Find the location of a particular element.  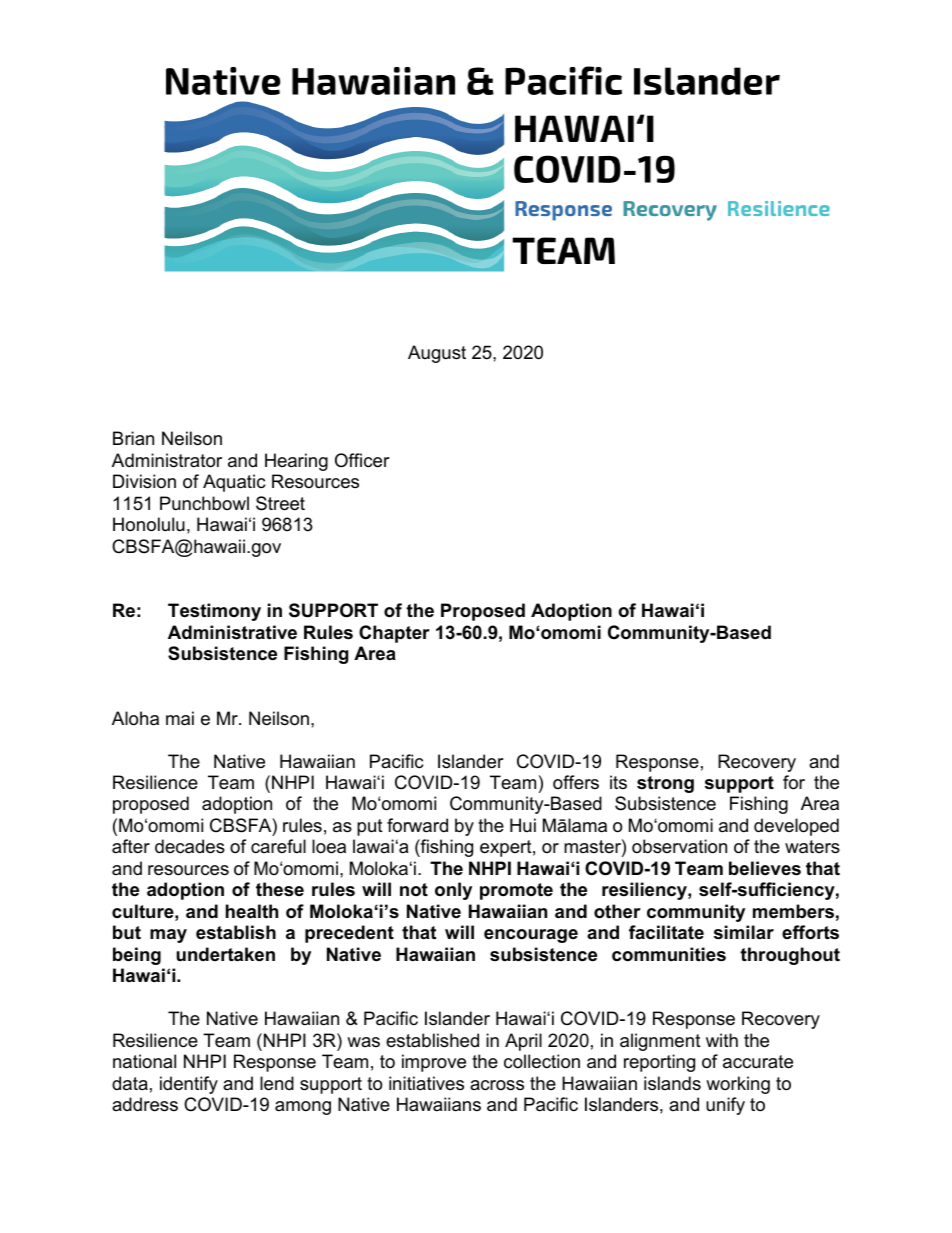

offers is located at coordinates (576, 782).
